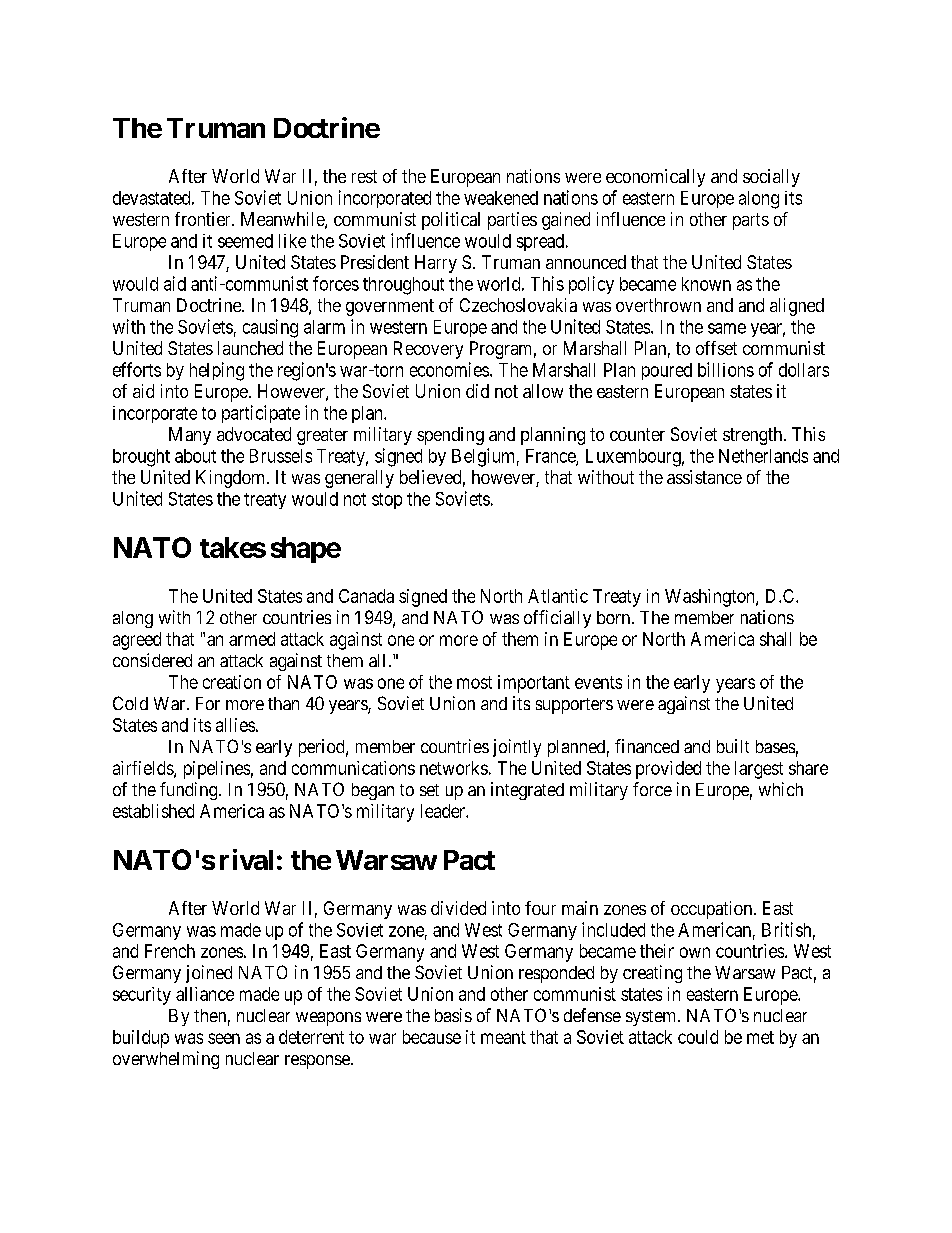  Describe the element at coordinates (224, 1038) in the page. I see `seen` at that location.
